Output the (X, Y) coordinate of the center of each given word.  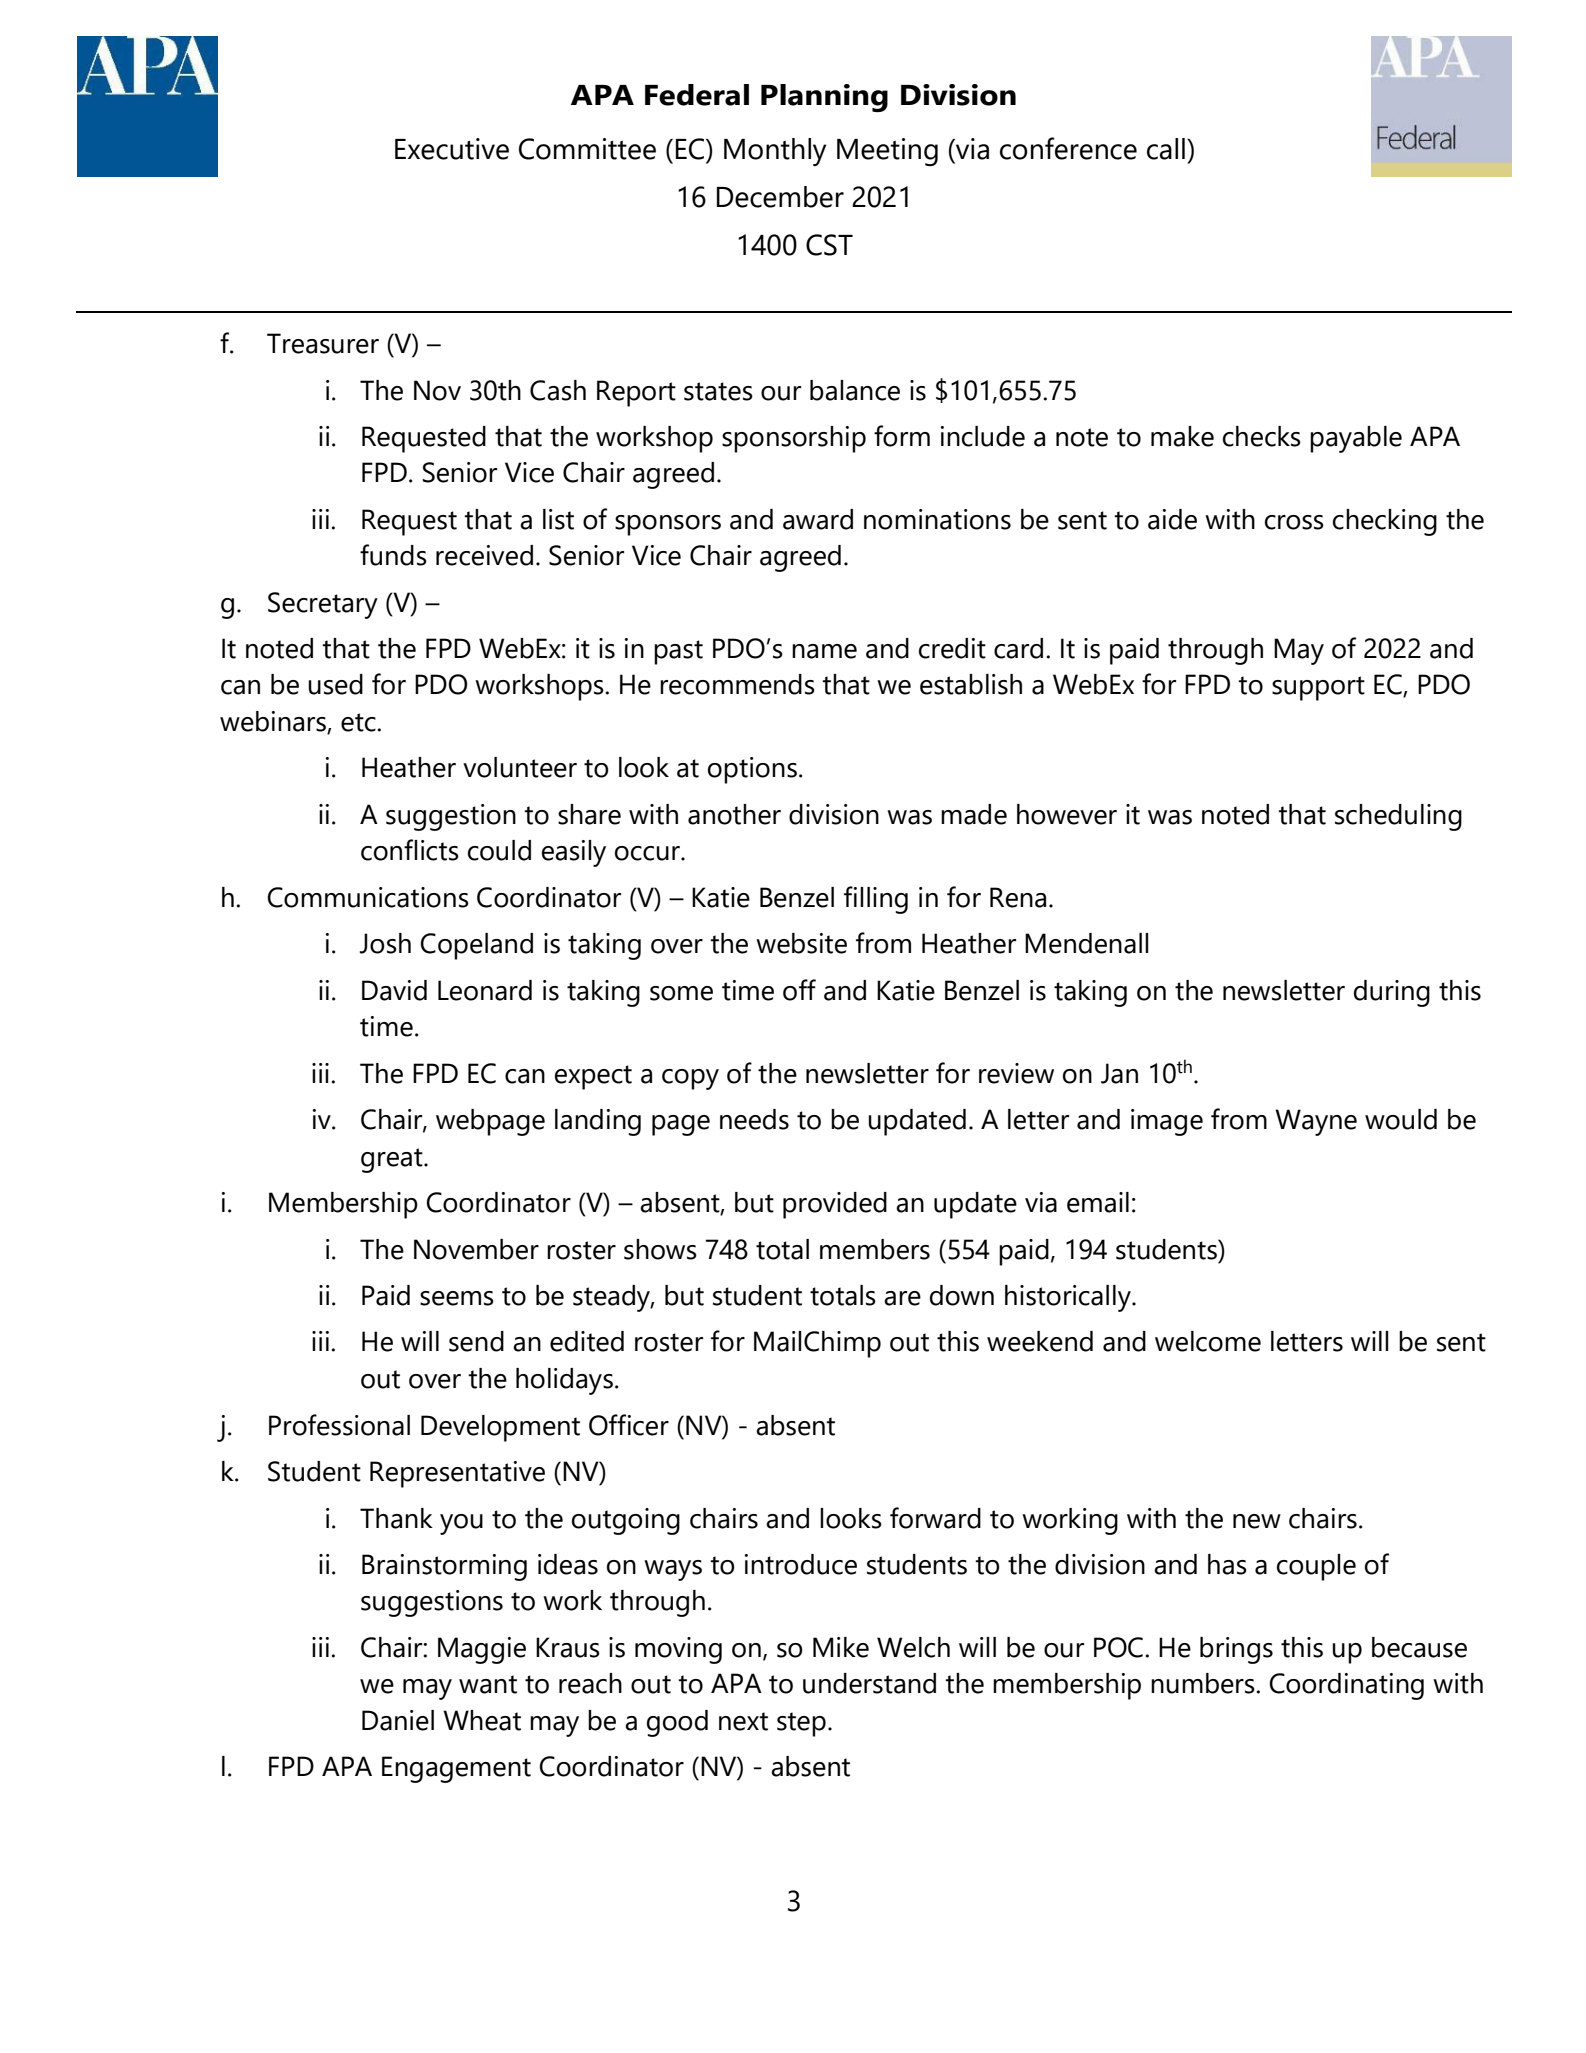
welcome (1208, 1341)
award (818, 519)
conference (1068, 148)
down (962, 1295)
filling (876, 900)
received (484, 555)
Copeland (476, 946)
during (1392, 993)
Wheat (482, 1720)
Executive (452, 149)
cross (1294, 522)
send (476, 1341)
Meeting (887, 152)
